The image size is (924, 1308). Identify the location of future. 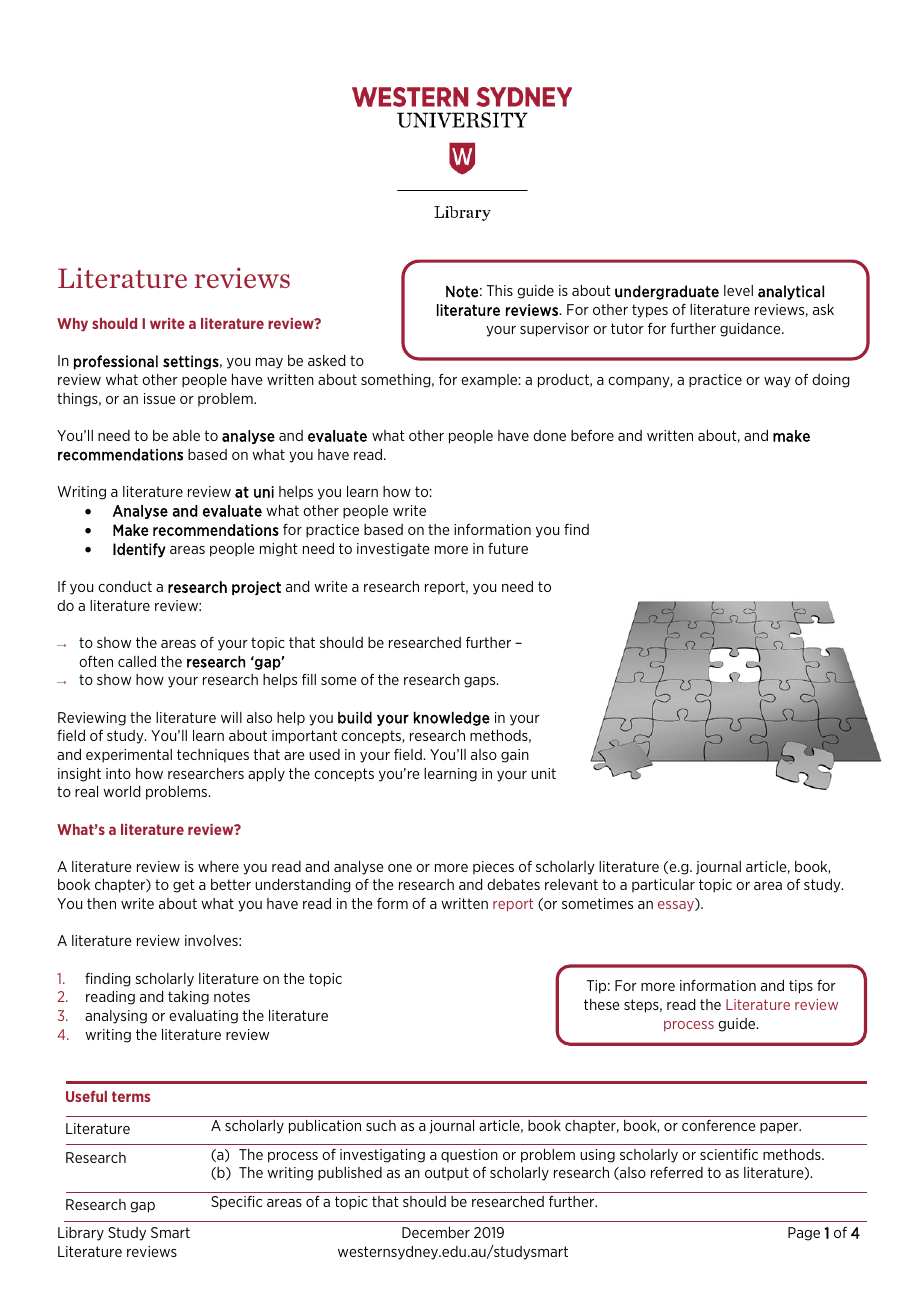
(508, 548).
